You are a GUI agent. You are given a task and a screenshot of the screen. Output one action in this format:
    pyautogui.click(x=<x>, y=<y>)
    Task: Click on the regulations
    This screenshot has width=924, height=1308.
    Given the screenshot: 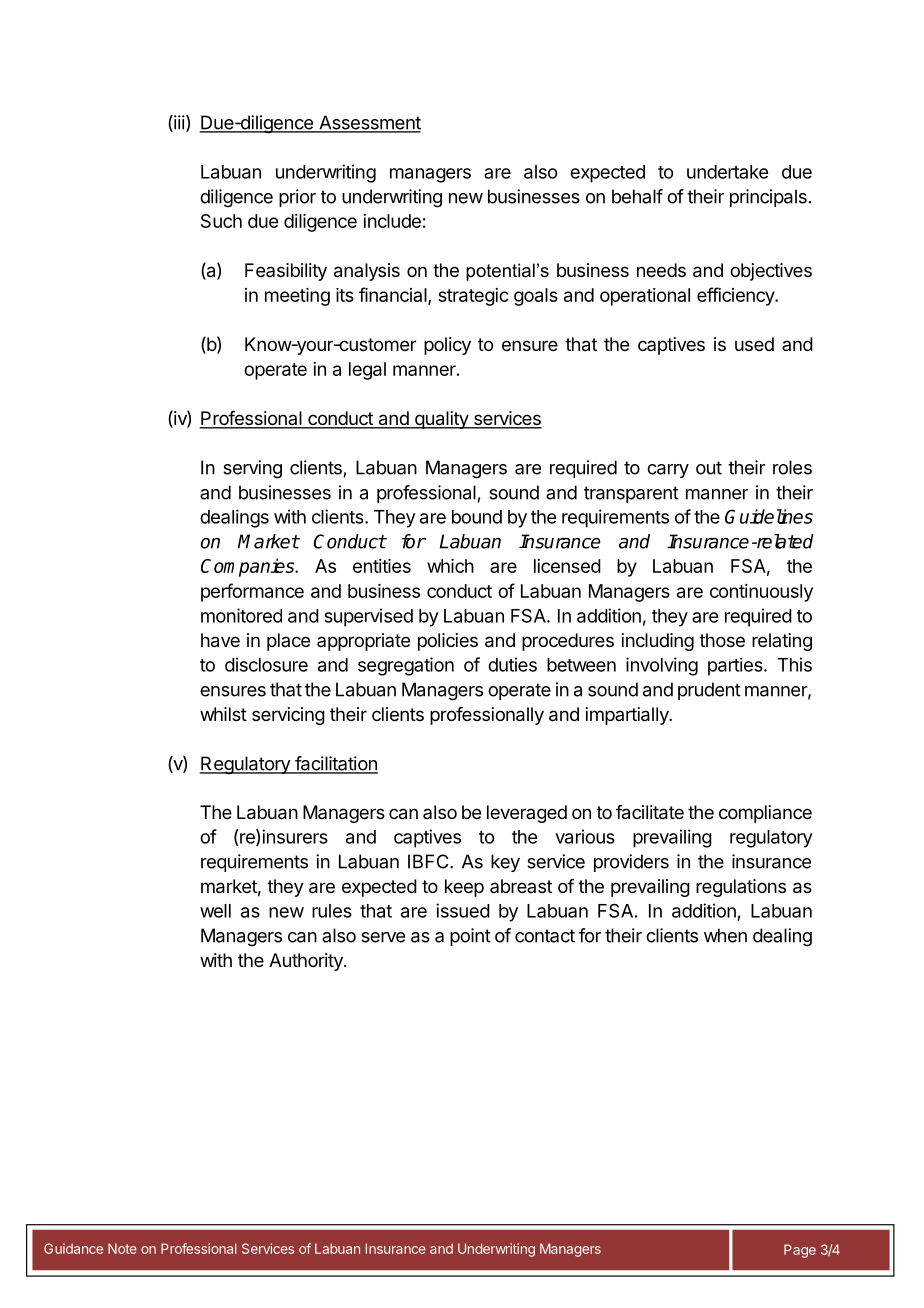 What is the action you would take?
    pyautogui.click(x=741, y=888)
